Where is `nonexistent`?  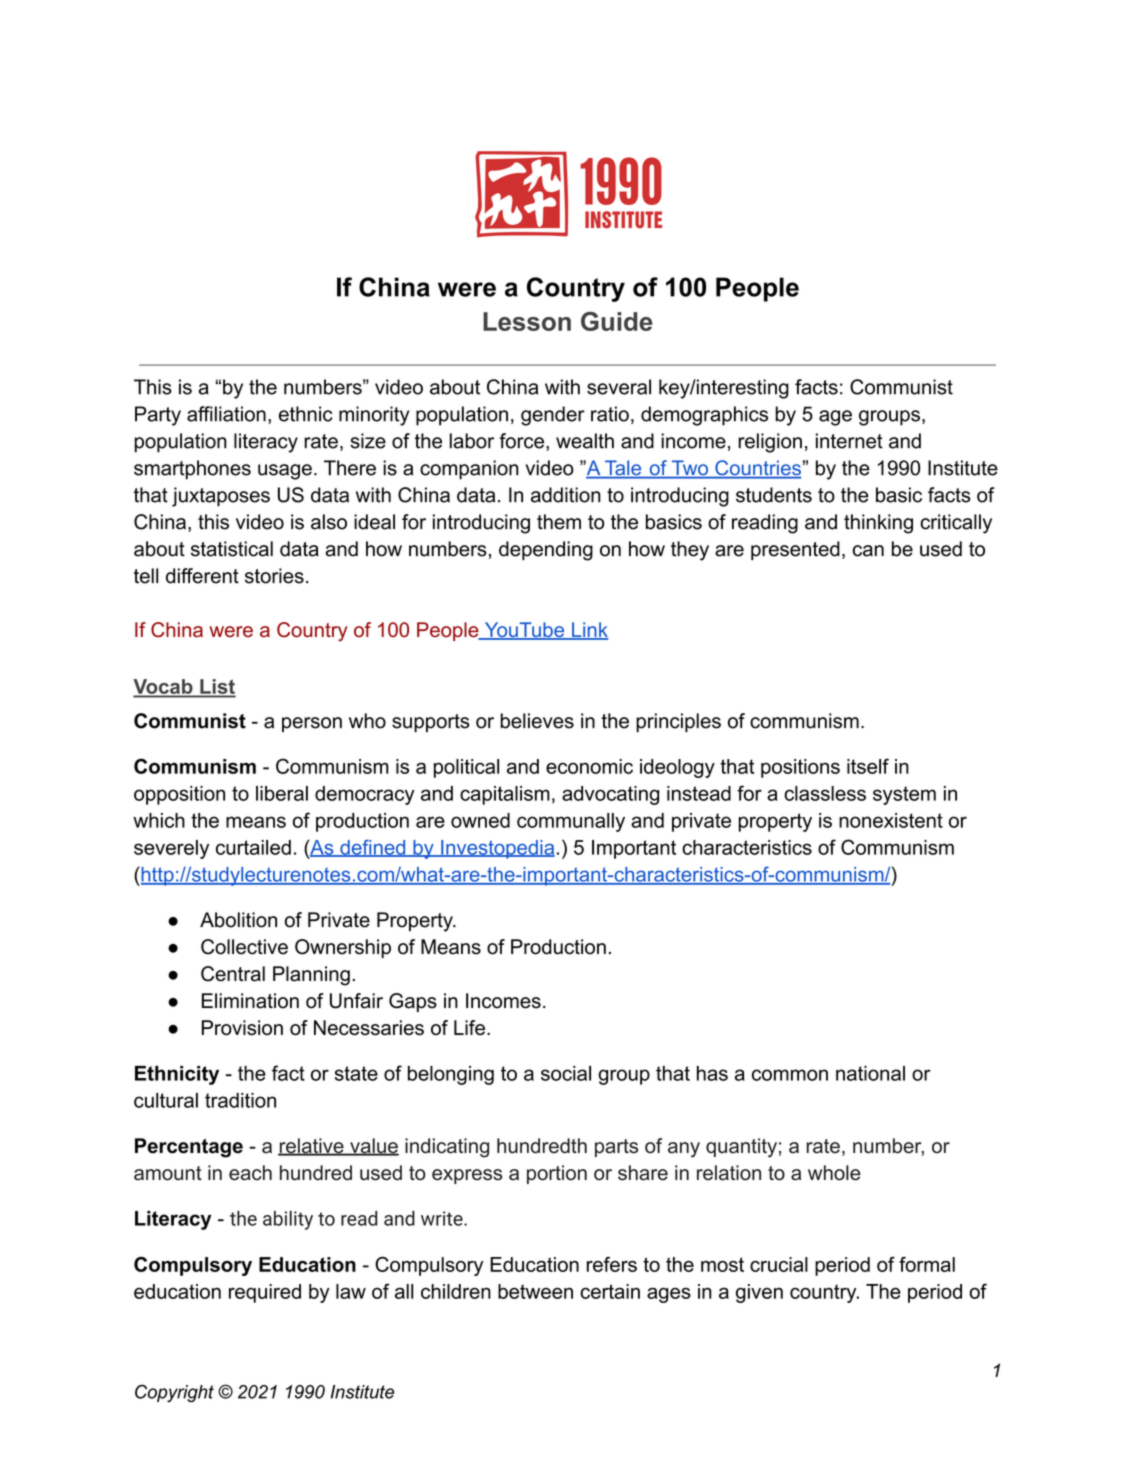 nonexistent is located at coordinates (891, 820).
